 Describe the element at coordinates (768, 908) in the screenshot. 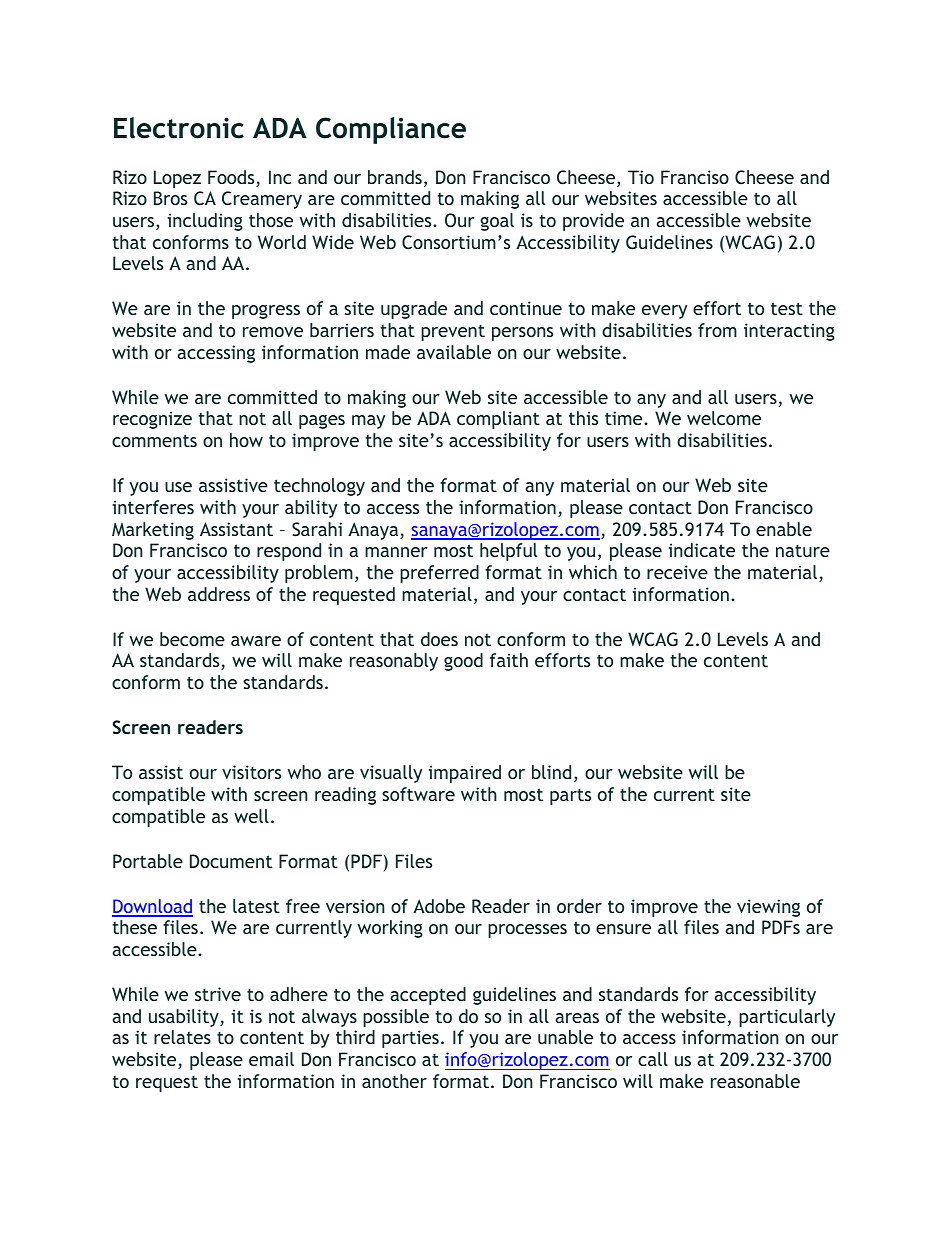

I see `viewing` at that location.
